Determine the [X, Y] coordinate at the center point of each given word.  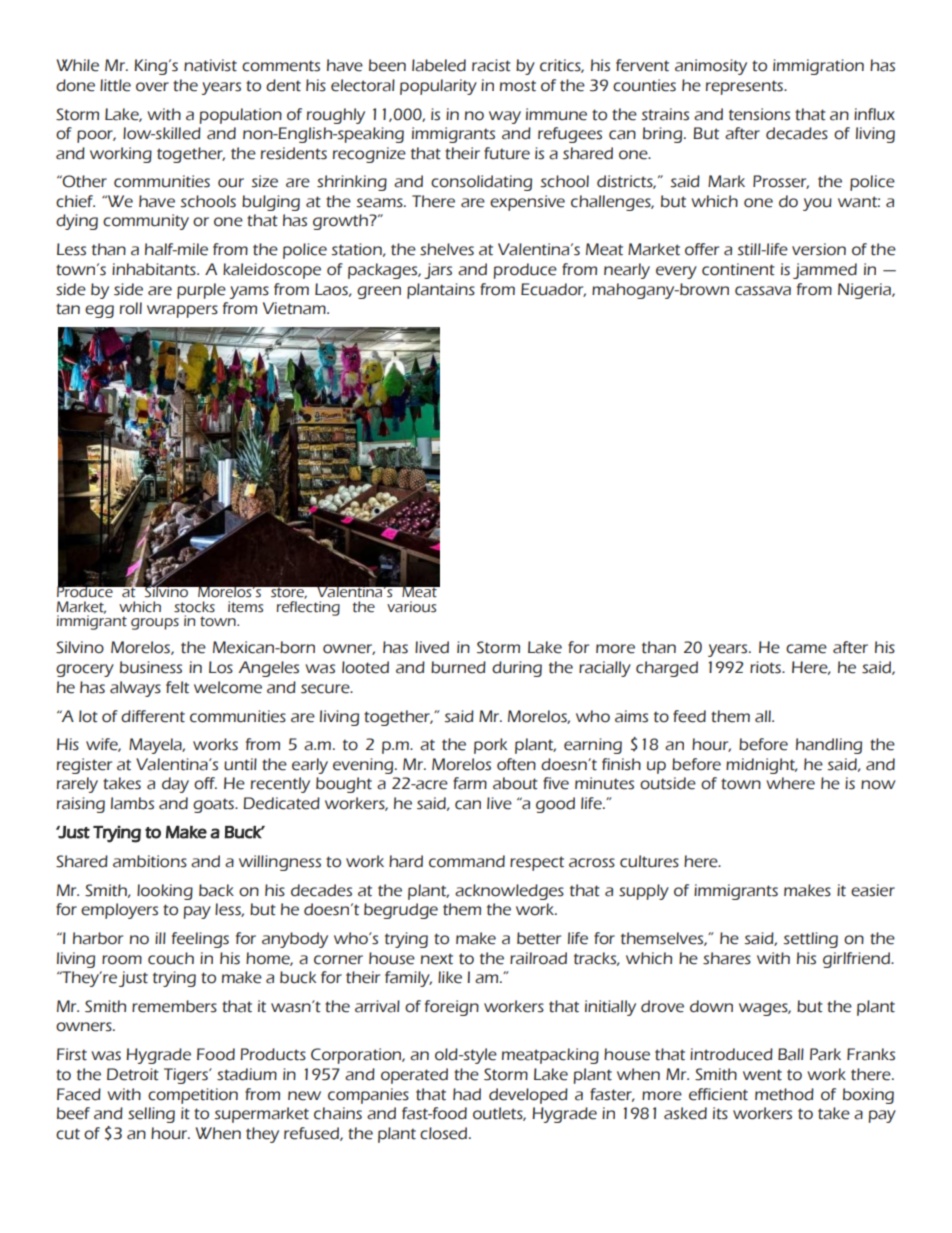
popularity [438, 87]
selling [151, 1115]
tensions [759, 114]
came [806, 649]
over [152, 87]
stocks [194, 607]
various [411, 607]
